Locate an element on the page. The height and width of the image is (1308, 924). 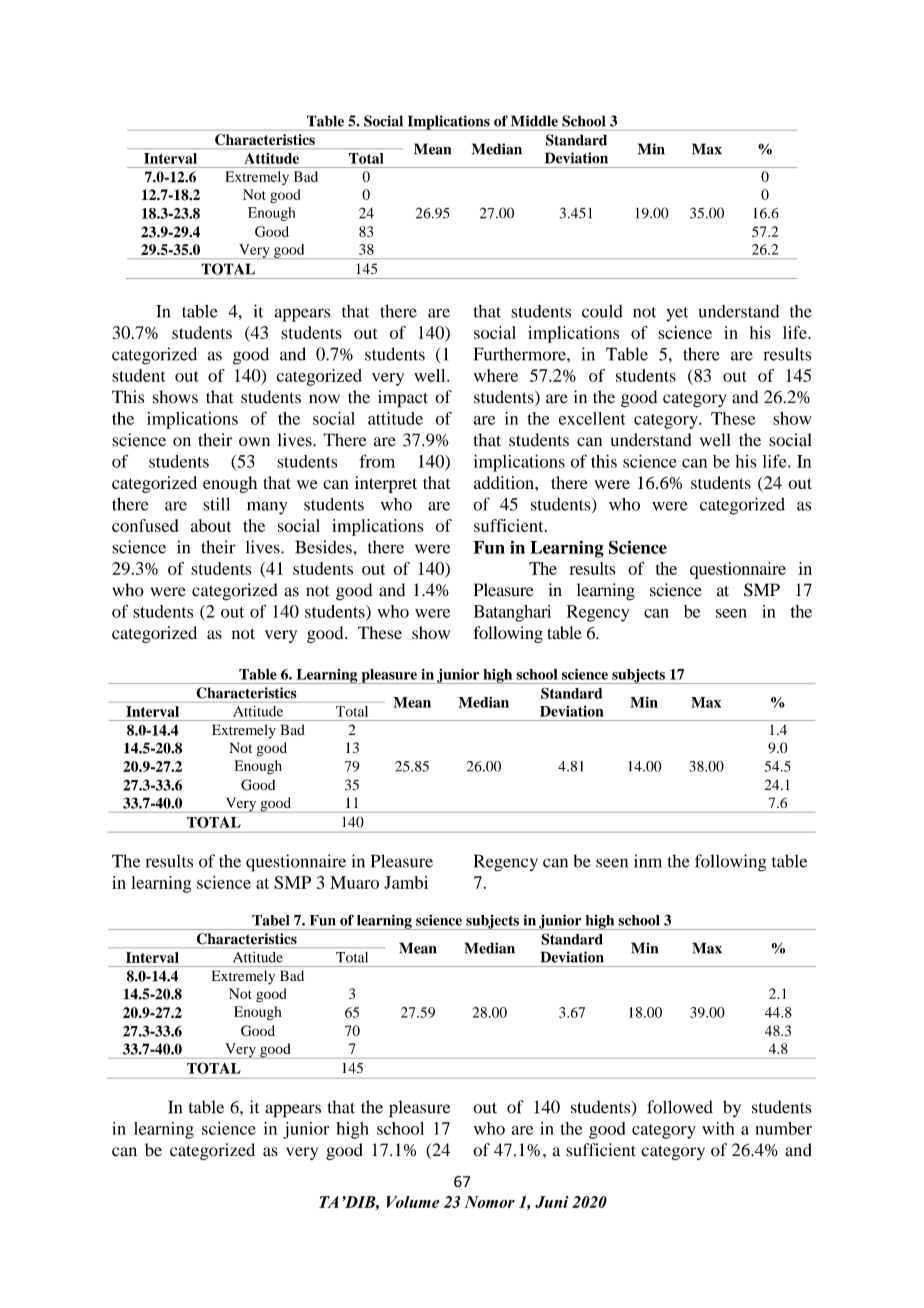
where is located at coordinates (496, 375).
